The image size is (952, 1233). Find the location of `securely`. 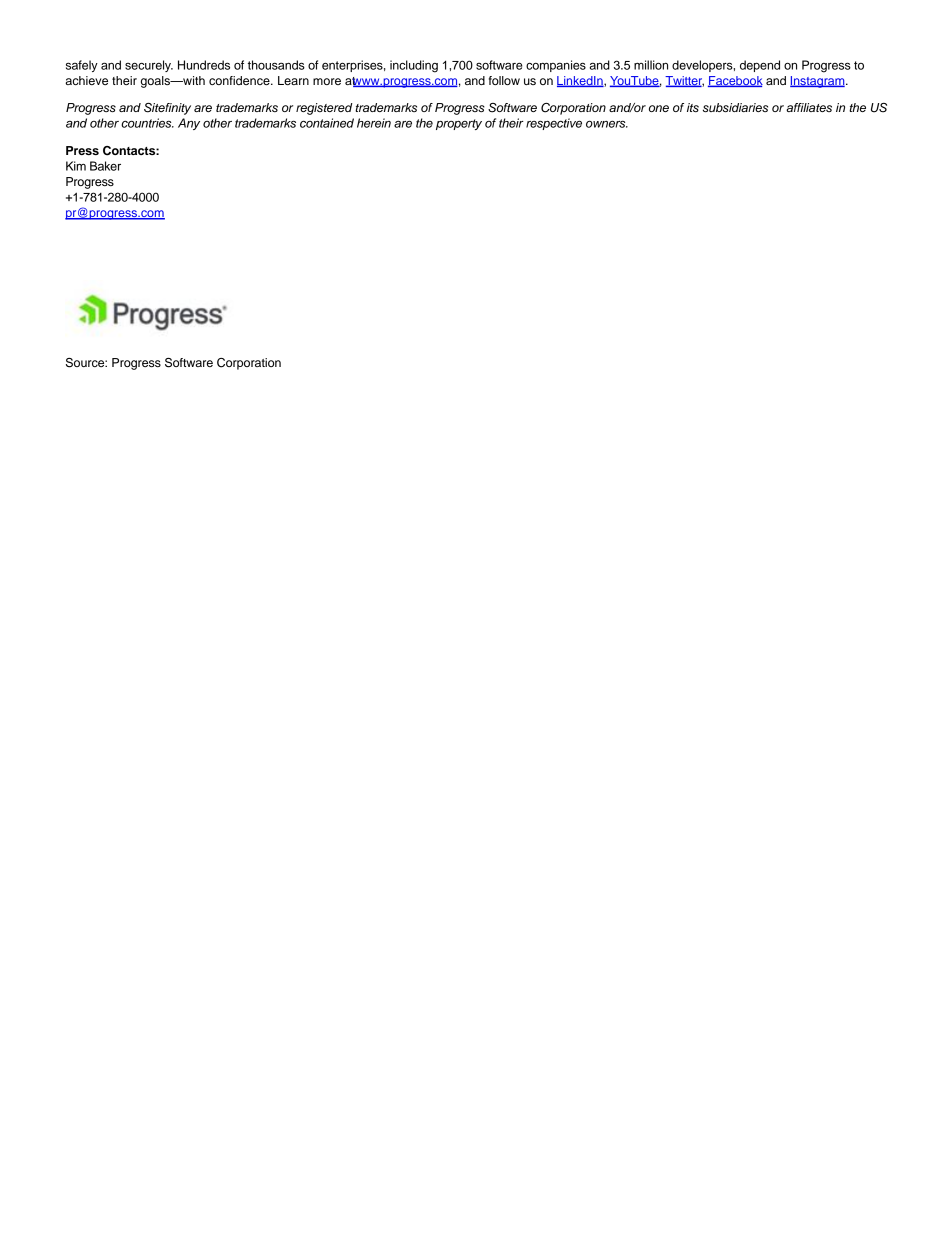

securely is located at coordinates (149, 66).
